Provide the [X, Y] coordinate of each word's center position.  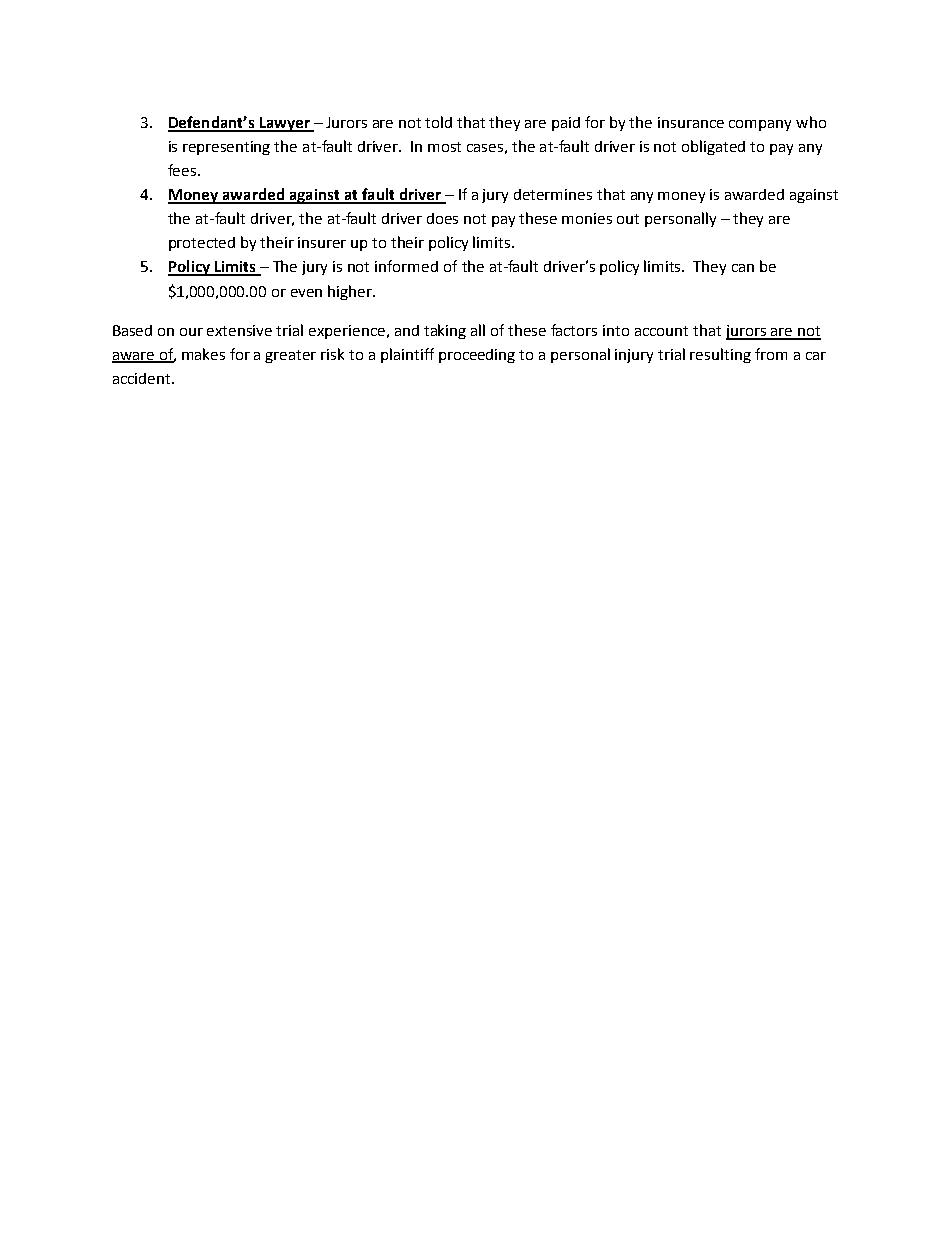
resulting [720, 355]
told [438, 122]
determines [553, 194]
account [661, 331]
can [743, 268]
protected [202, 244]
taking [445, 331]
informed [406, 266]
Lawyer [284, 124]
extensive [239, 330]
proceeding [477, 356]
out [628, 219]
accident [143, 378]
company [760, 125]
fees [183, 170]
